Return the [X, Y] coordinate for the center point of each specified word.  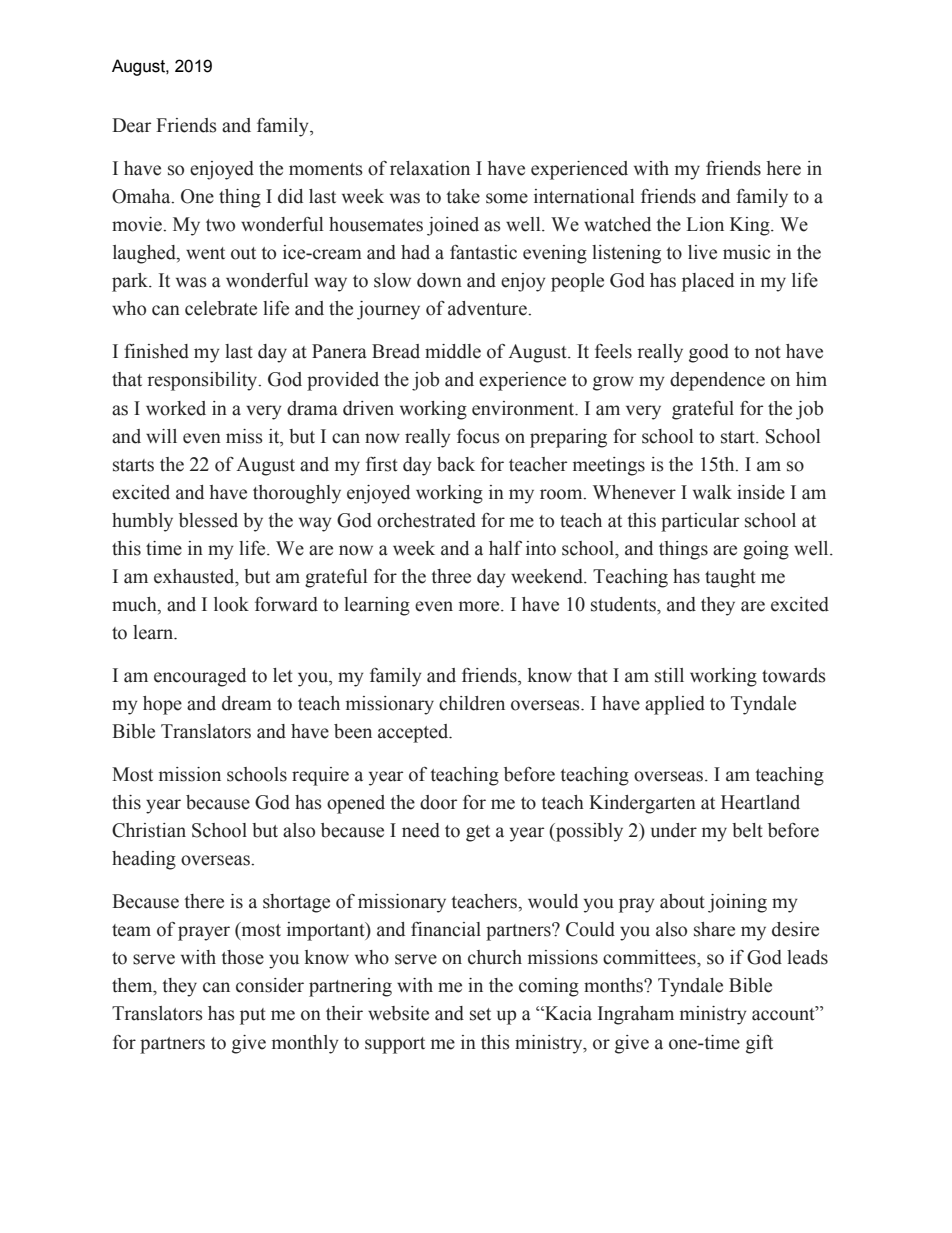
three [451, 576]
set [480, 1014]
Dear [131, 125]
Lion [705, 224]
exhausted [195, 576]
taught [730, 578]
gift [759, 1044]
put [253, 1016]
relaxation [430, 168]
